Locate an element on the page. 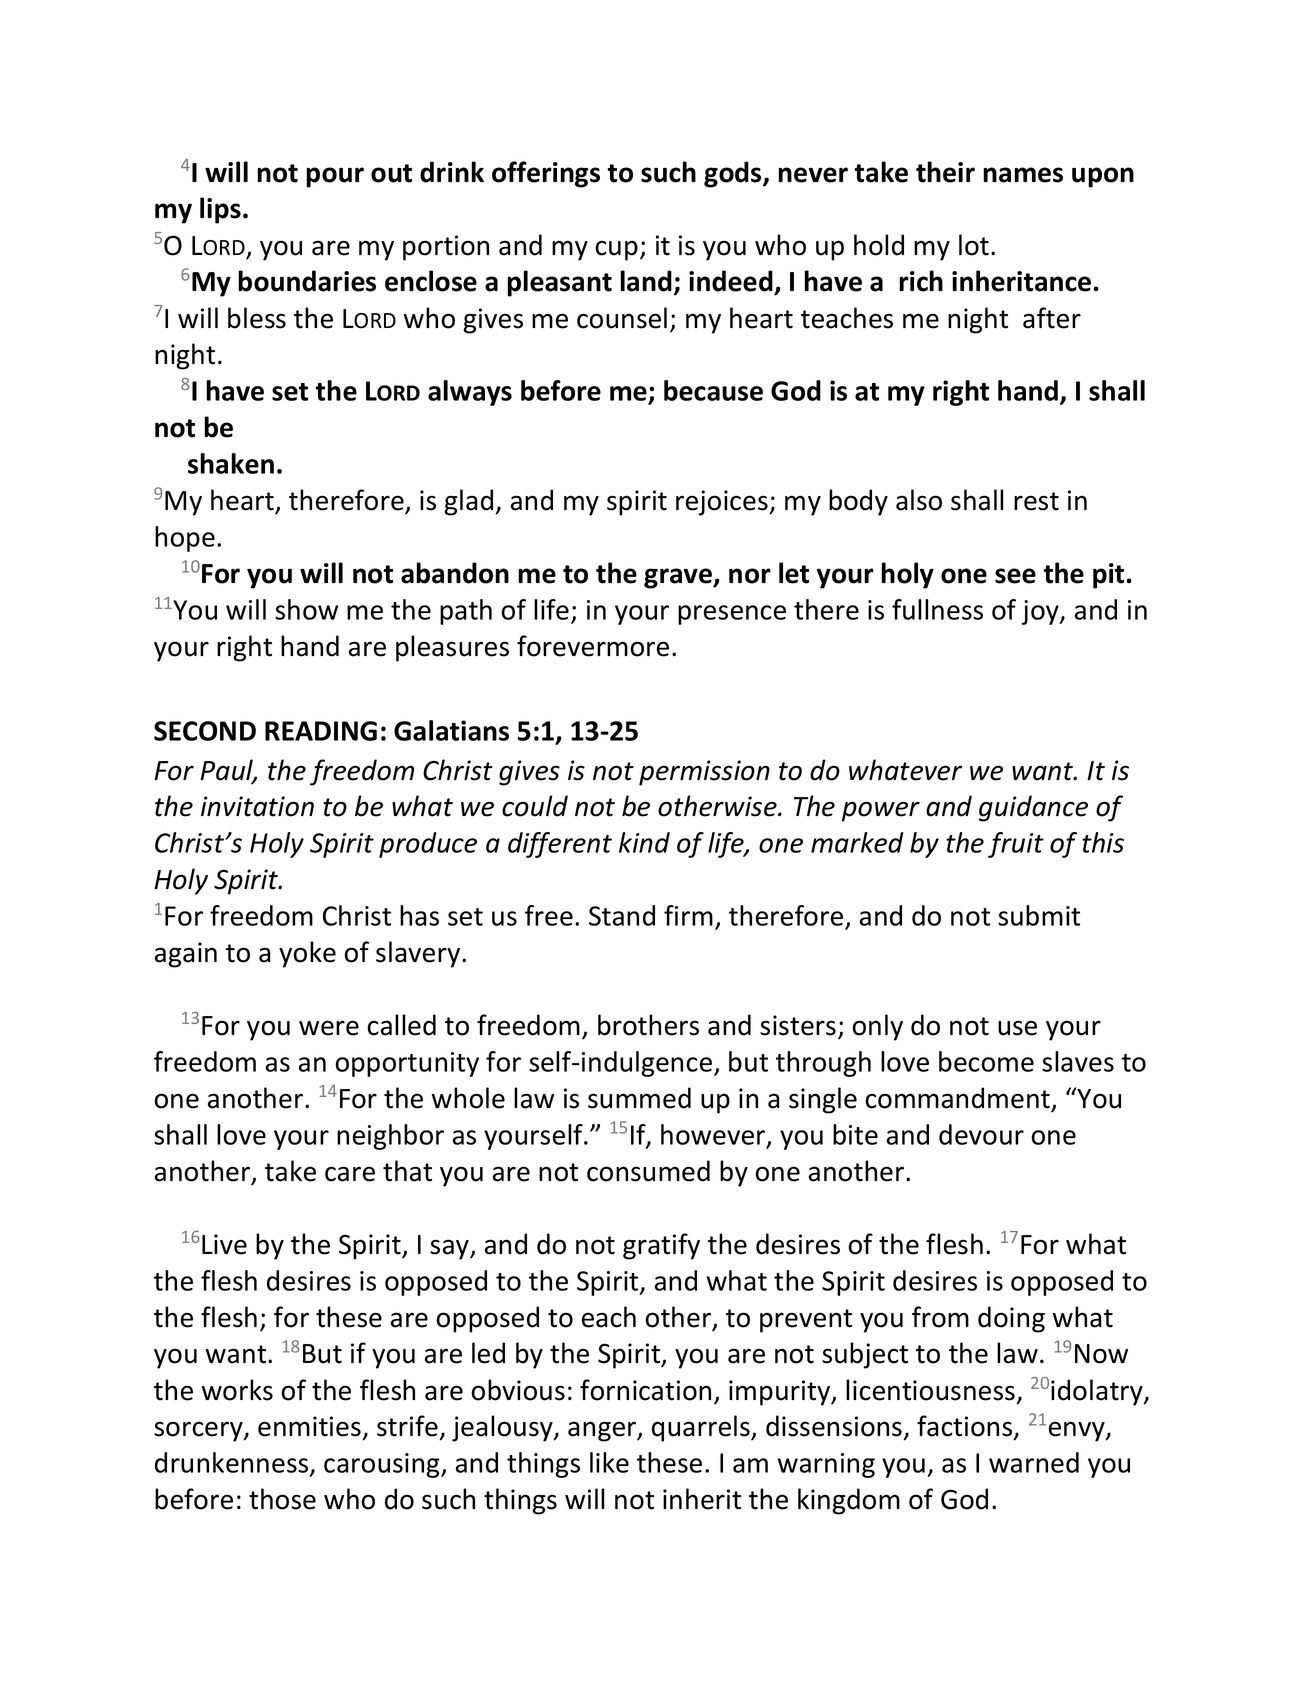 The height and width of the image is (1690, 1306). like is located at coordinates (609, 1462).
